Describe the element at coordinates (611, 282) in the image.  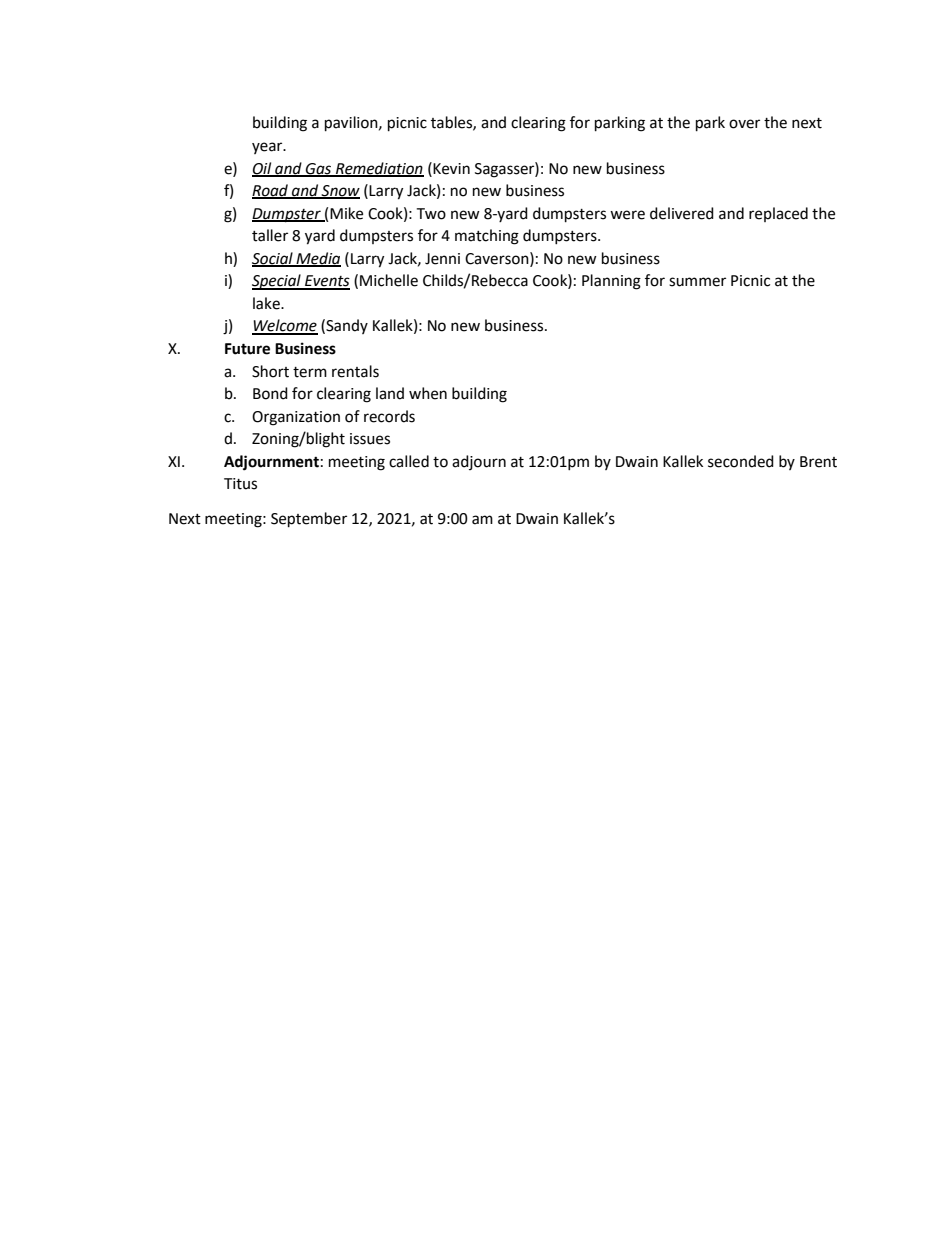
I see `Planning` at that location.
